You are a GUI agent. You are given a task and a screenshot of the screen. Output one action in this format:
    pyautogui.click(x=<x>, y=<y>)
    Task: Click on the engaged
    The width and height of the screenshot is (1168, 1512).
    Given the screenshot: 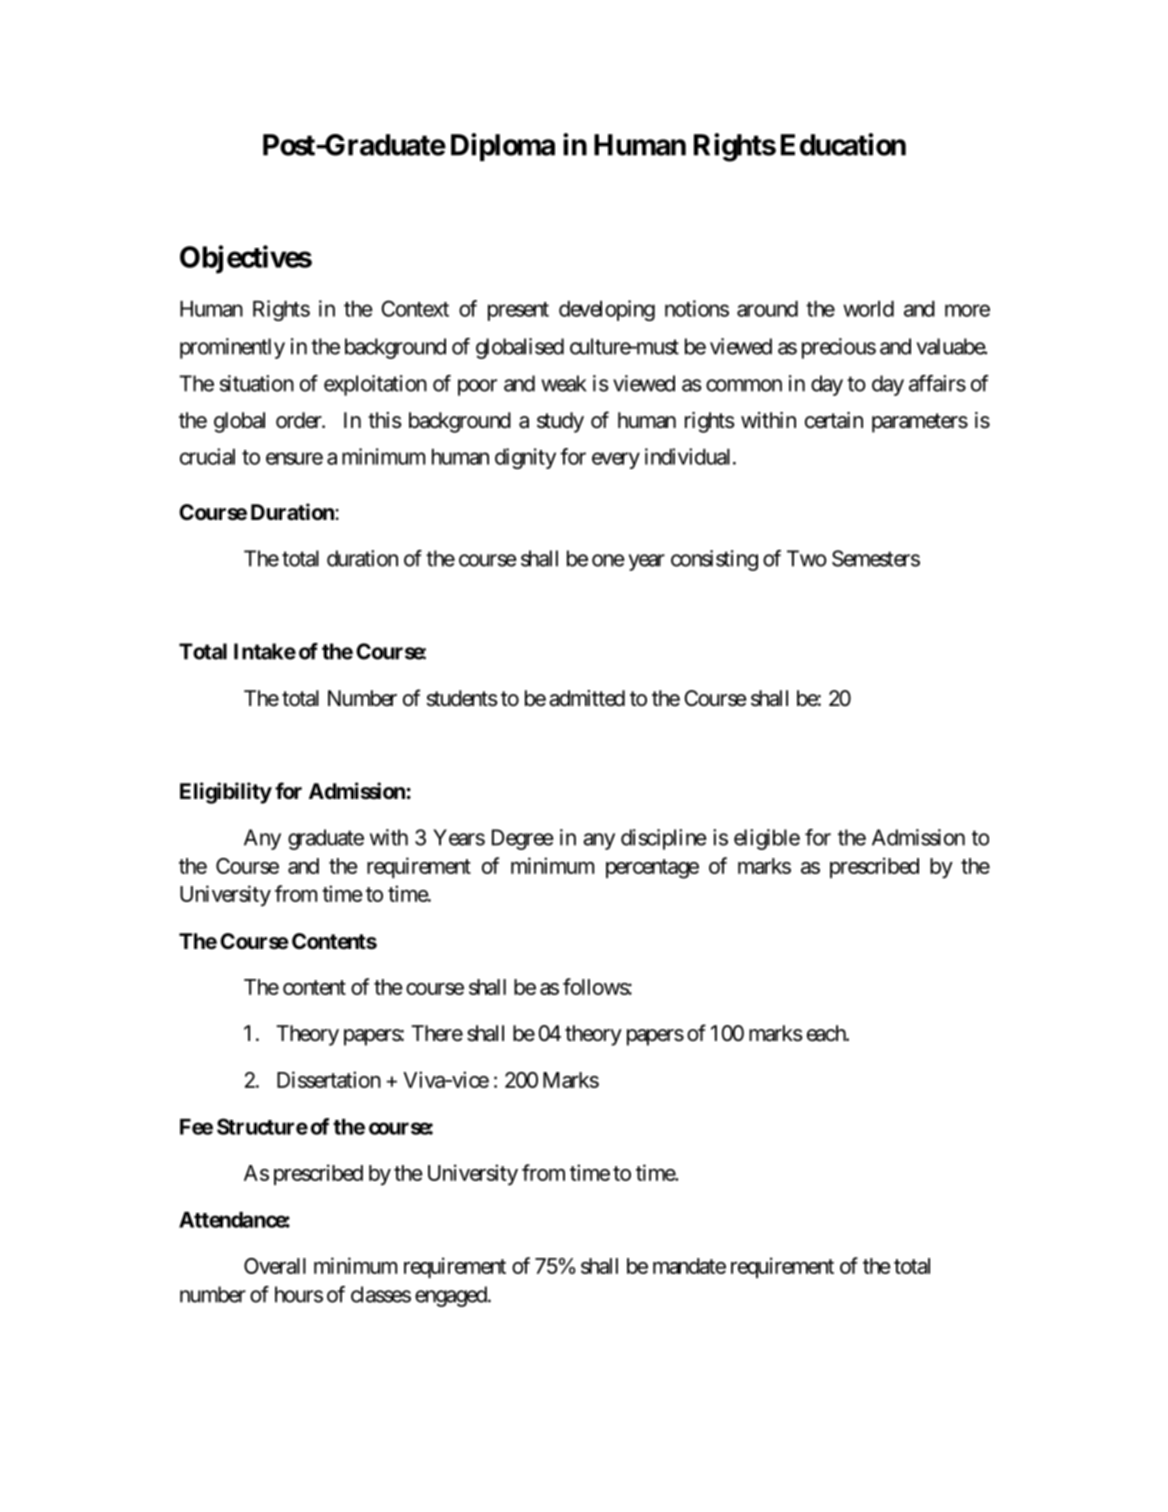 What is the action you would take?
    pyautogui.click(x=451, y=1296)
